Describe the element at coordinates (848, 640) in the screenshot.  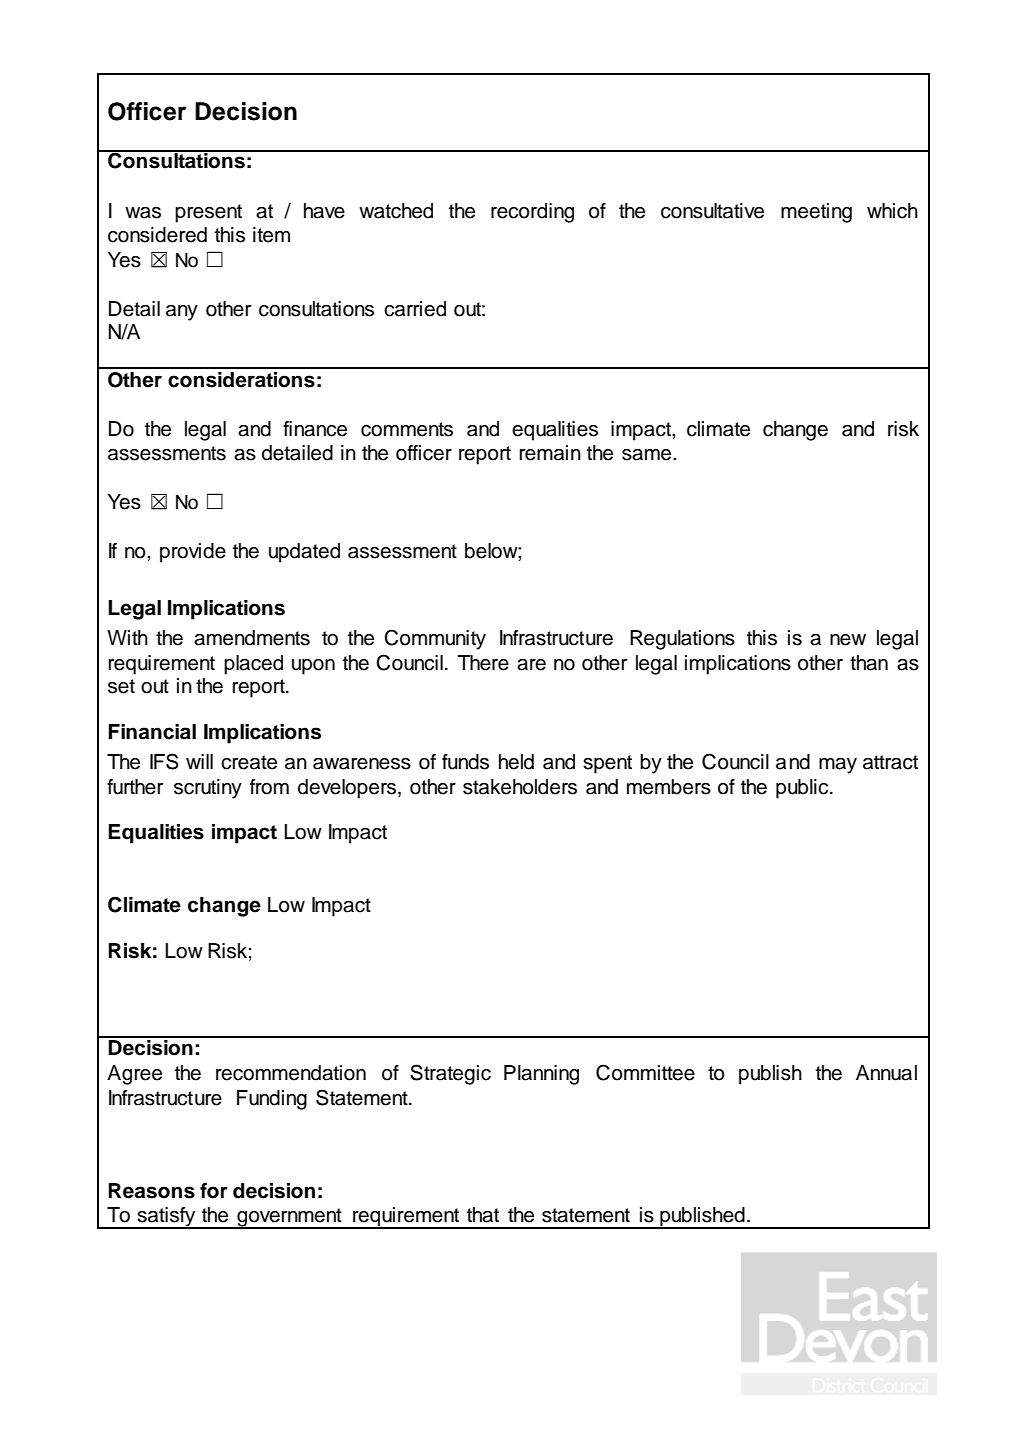
I see `new` at that location.
